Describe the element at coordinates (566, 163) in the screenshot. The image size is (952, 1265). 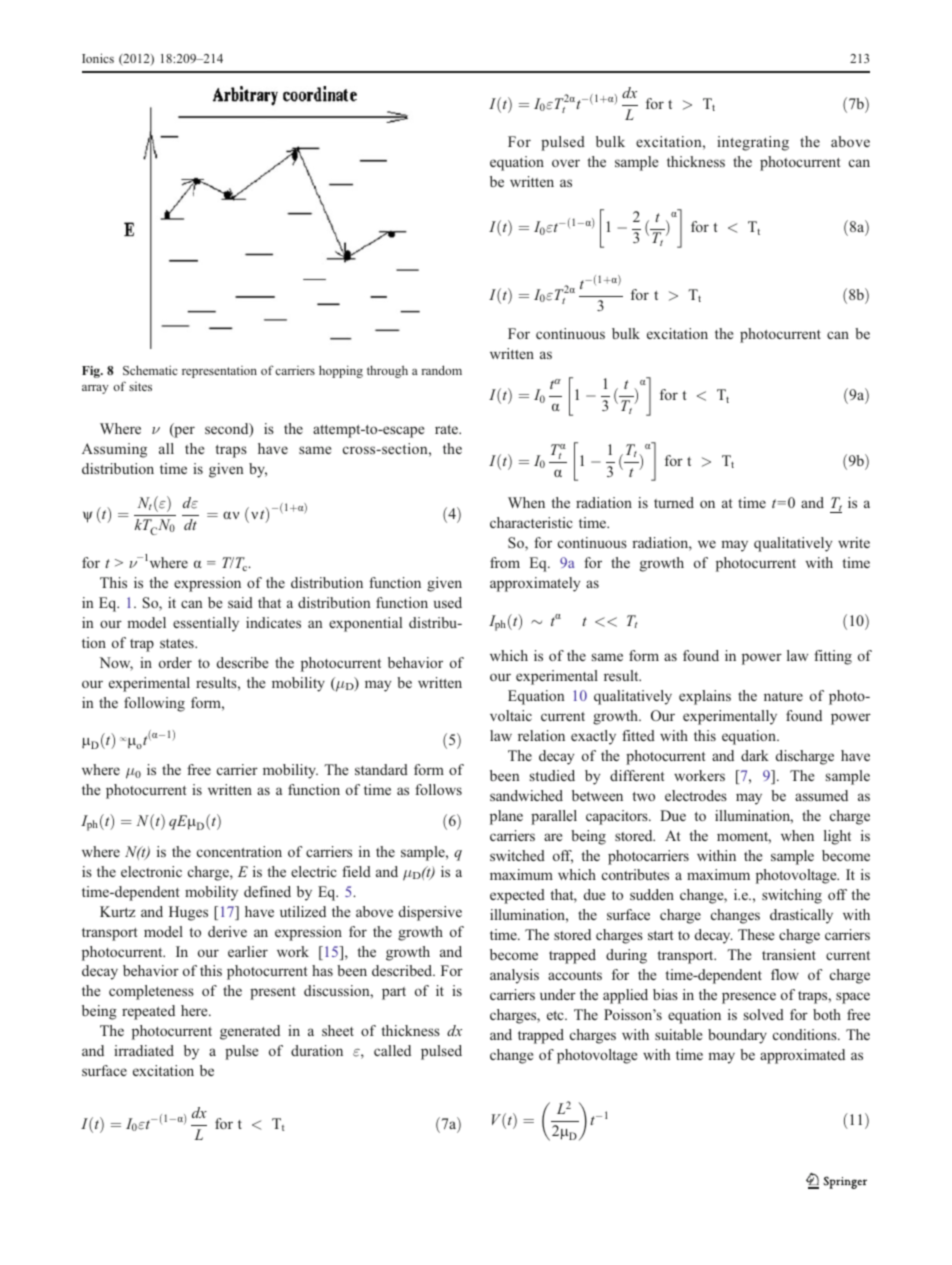
I see `over` at that location.
